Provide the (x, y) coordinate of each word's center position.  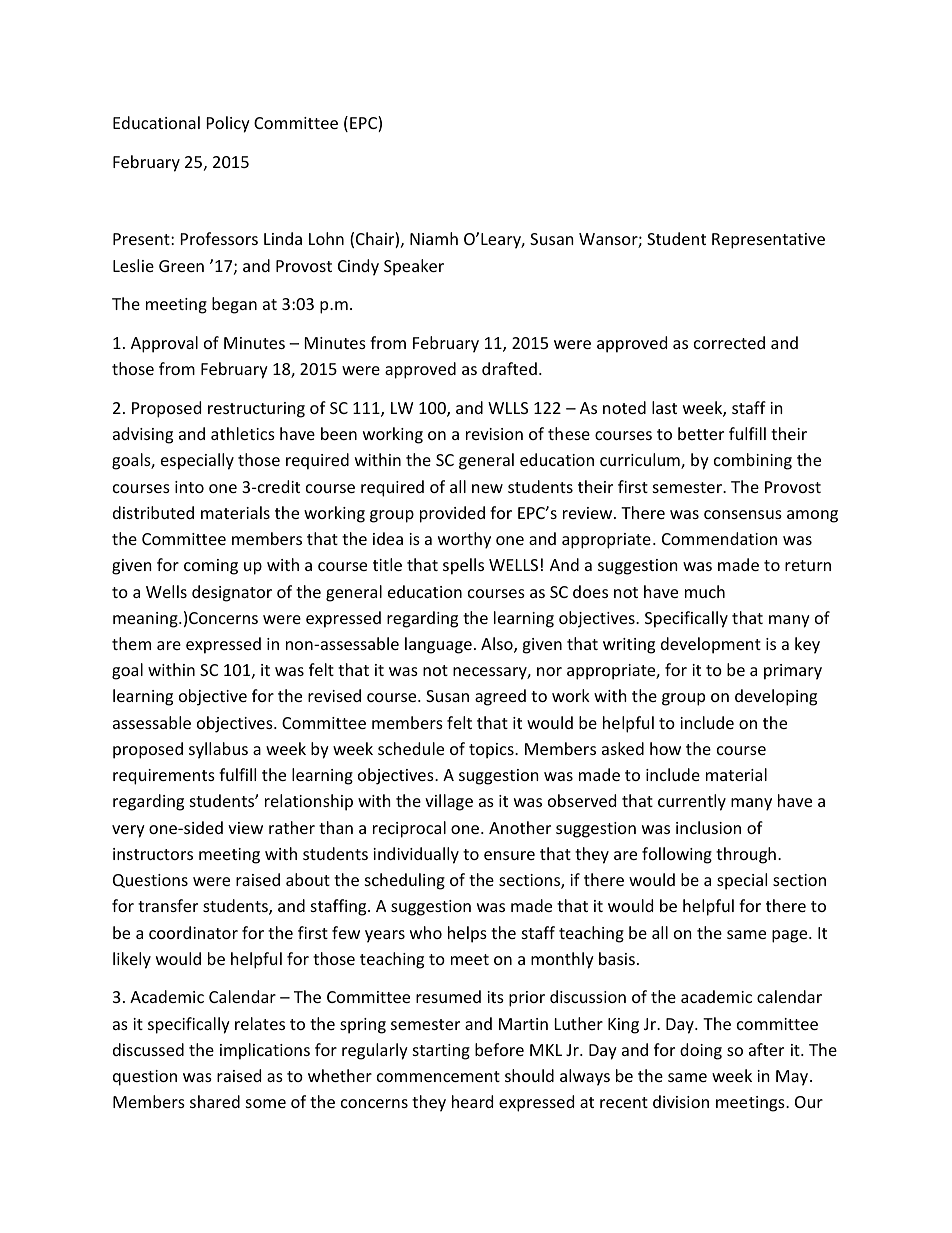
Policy (228, 124)
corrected (729, 342)
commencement (438, 1076)
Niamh (434, 238)
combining (753, 461)
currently (692, 802)
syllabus (218, 750)
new (487, 488)
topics (492, 751)
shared (215, 1101)
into (189, 487)
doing (701, 1051)
